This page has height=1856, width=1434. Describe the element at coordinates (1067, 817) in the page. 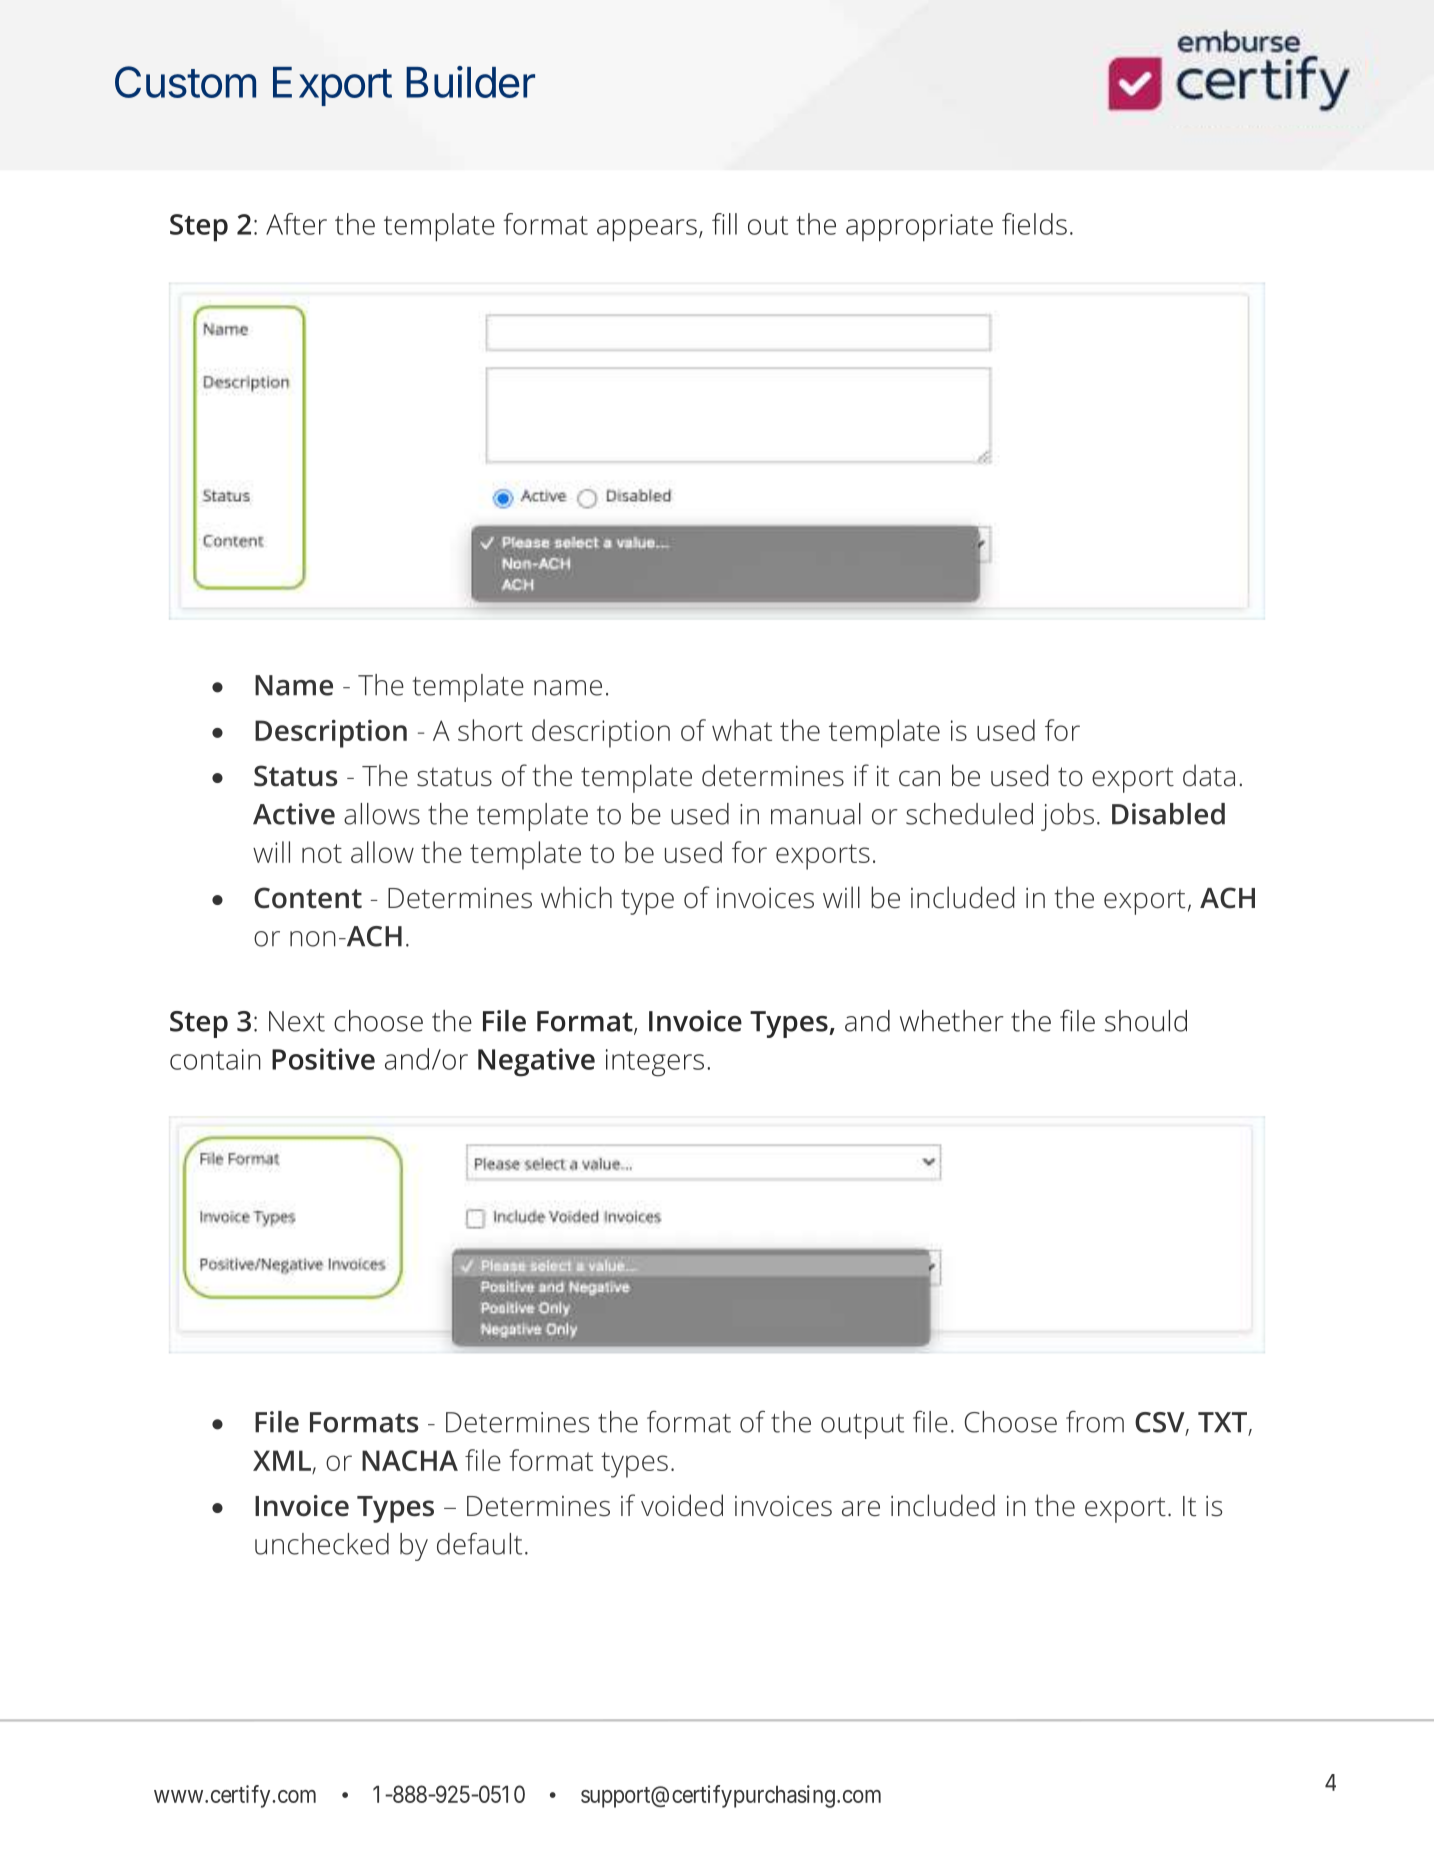

I see `jobs` at that location.
